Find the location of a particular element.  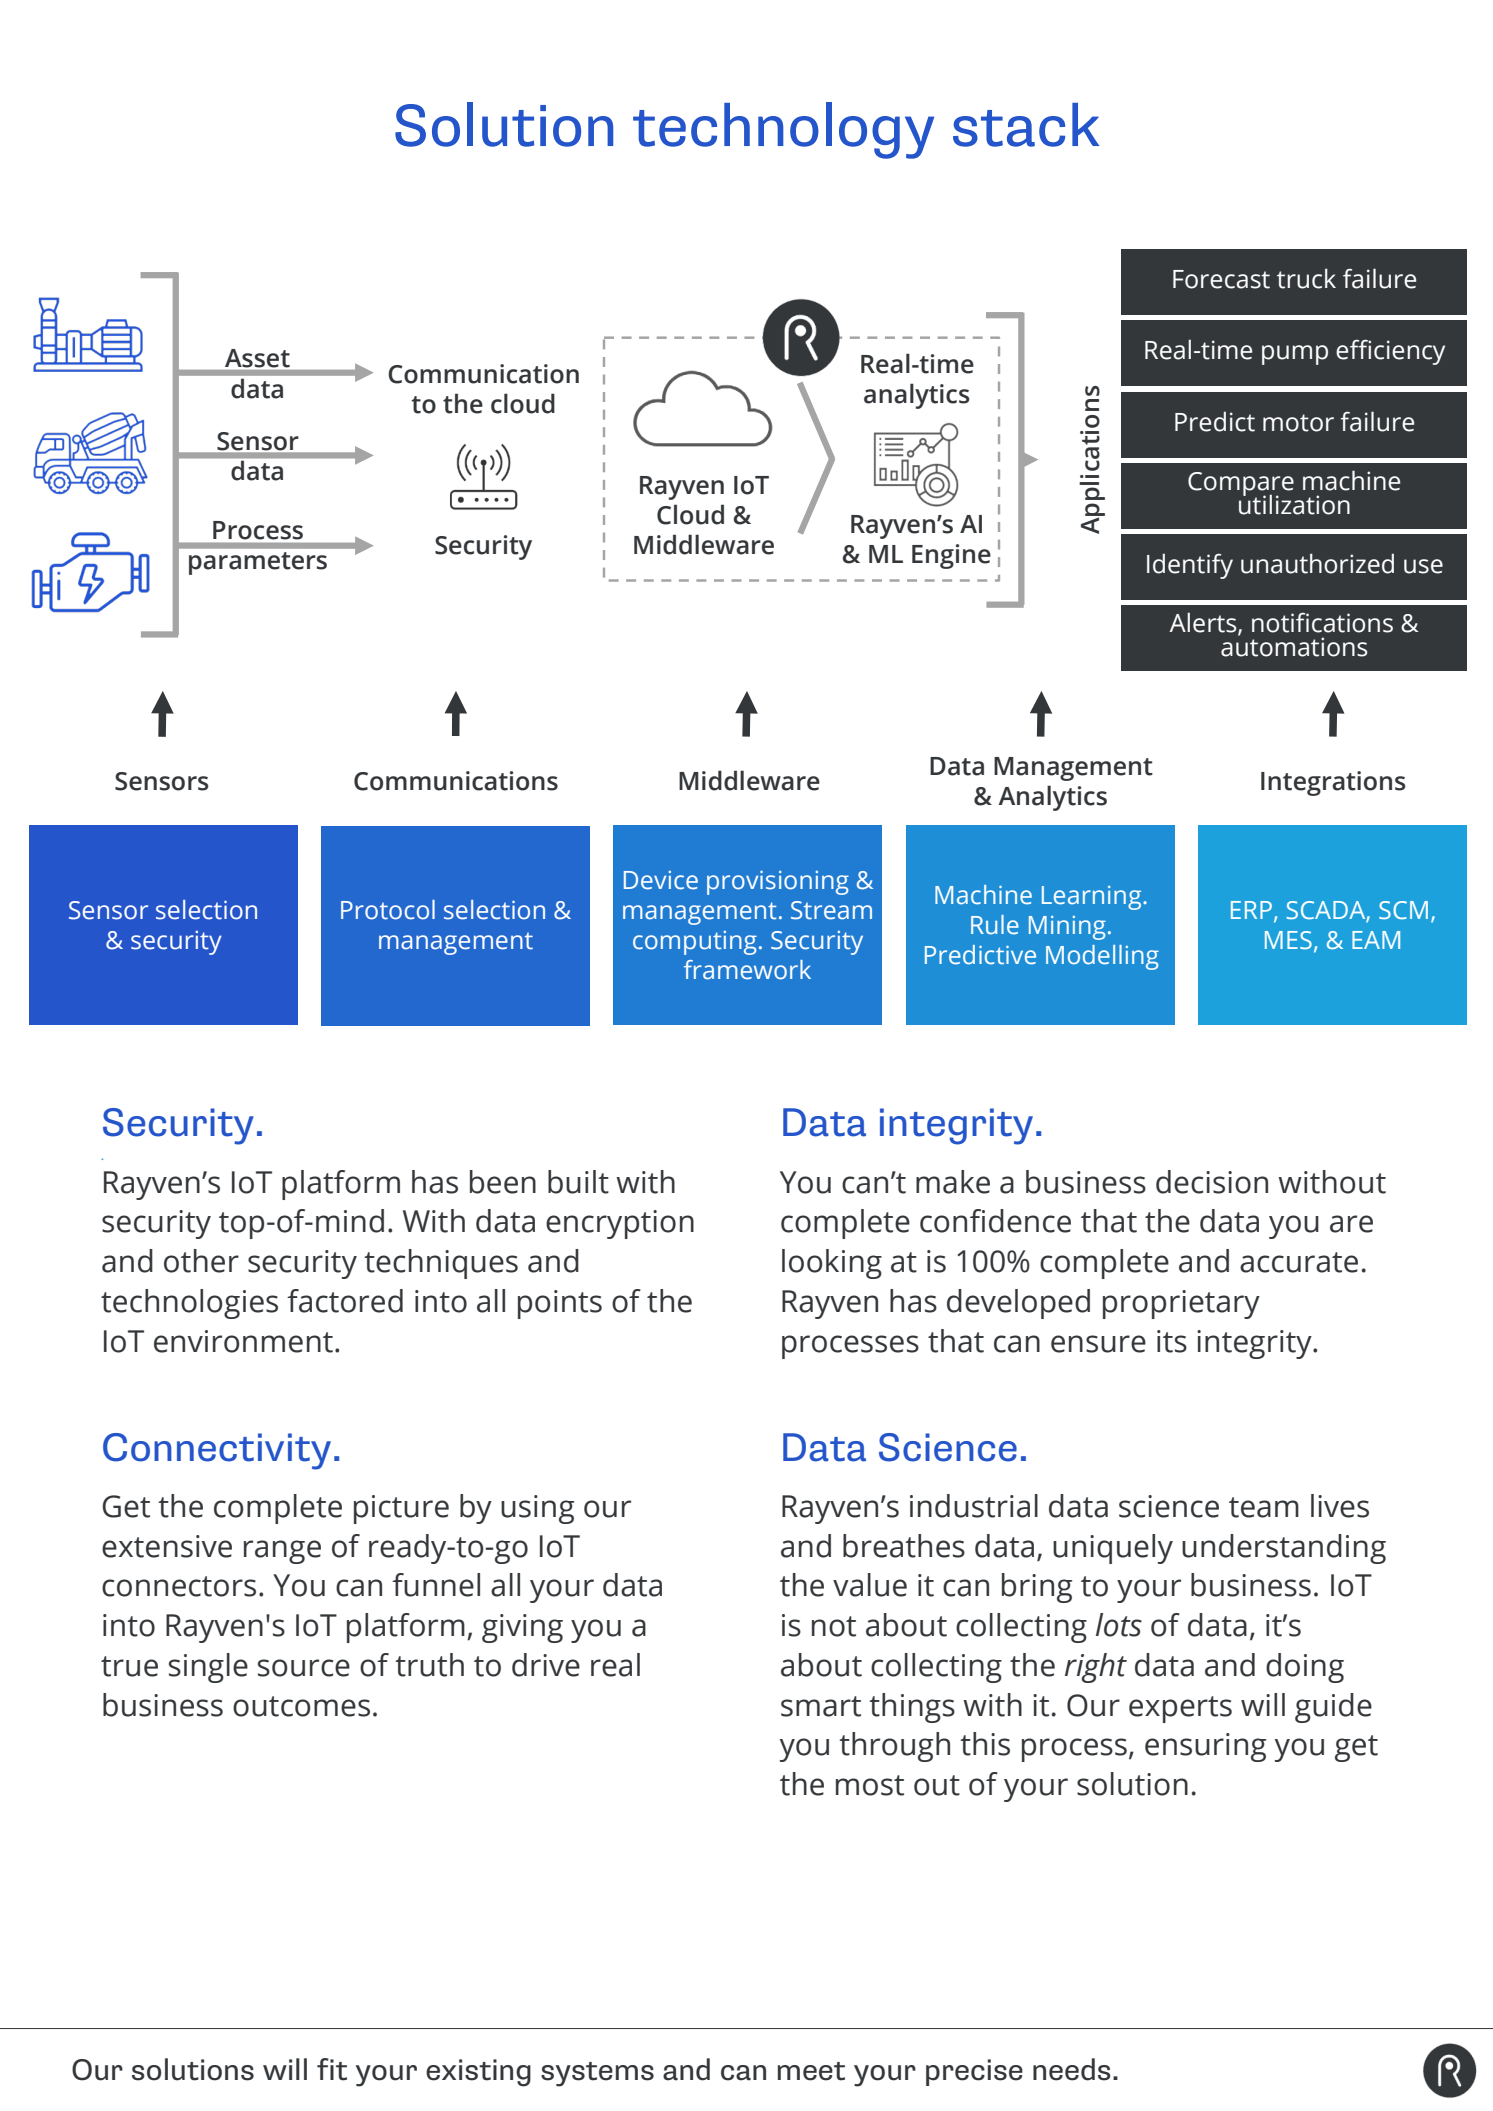

Asset is located at coordinates (257, 358).
